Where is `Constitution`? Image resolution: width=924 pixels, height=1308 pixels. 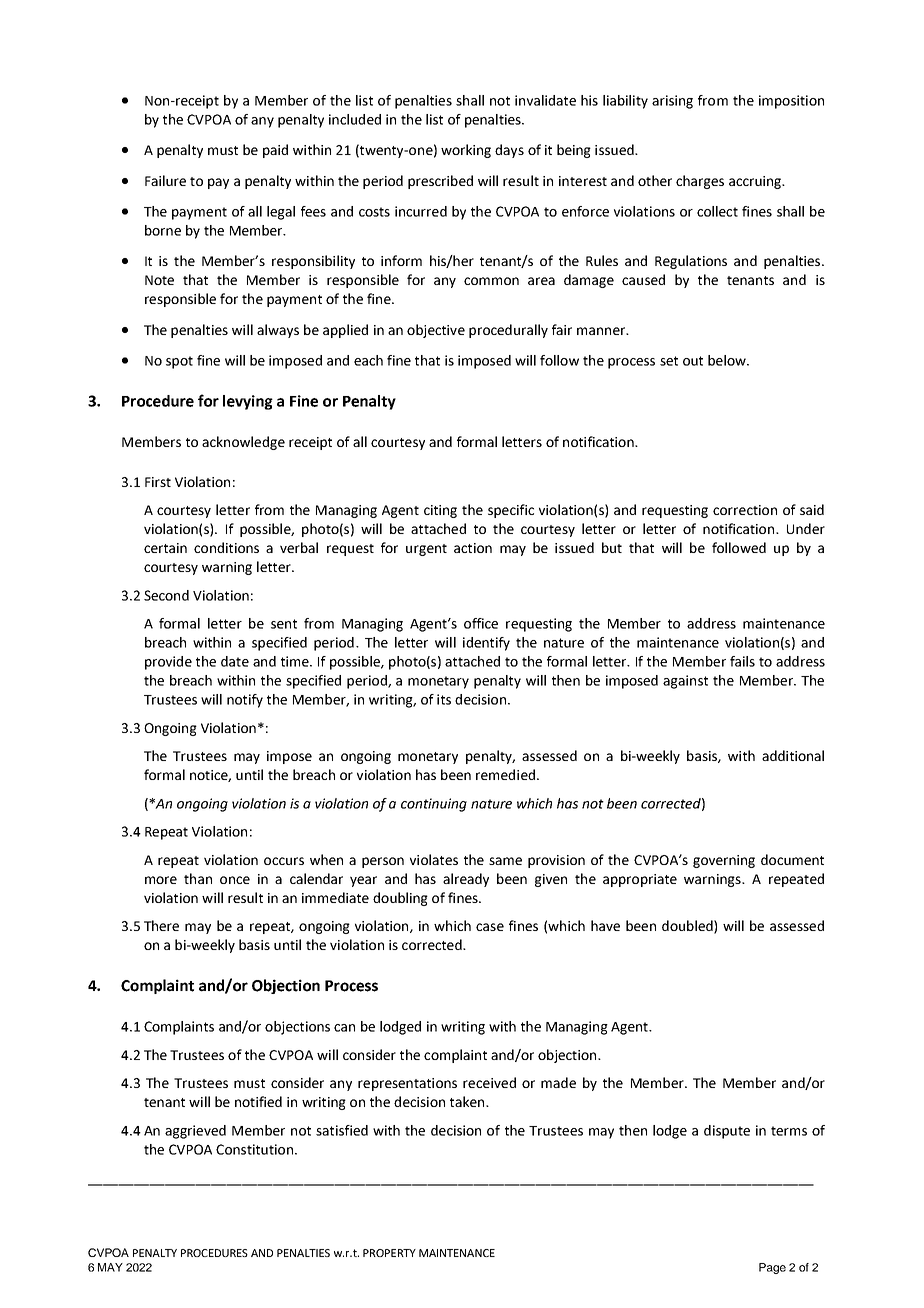 Constitution is located at coordinates (254, 1149).
